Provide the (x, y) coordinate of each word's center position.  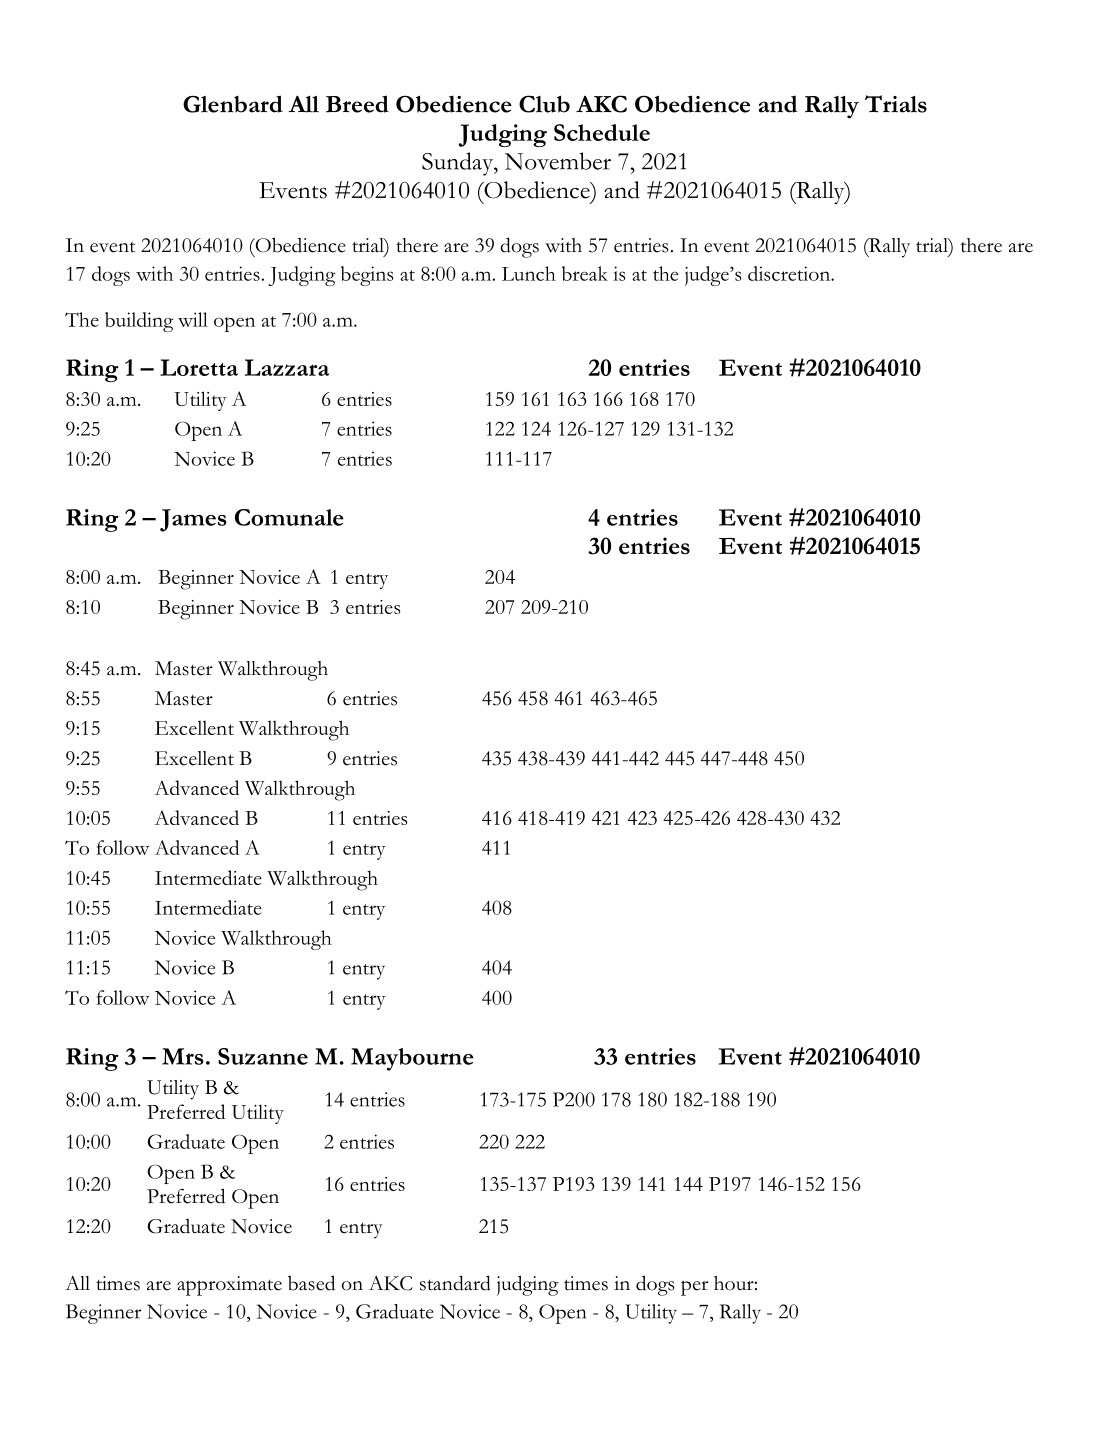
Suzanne (263, 1056)
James (193, 520)
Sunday (459, 164)
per (694, 1288)
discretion (790, 273)
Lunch (529, 273)
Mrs (183, 1056)
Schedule (602, 132)
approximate (229, 1286)
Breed (357, 104)
